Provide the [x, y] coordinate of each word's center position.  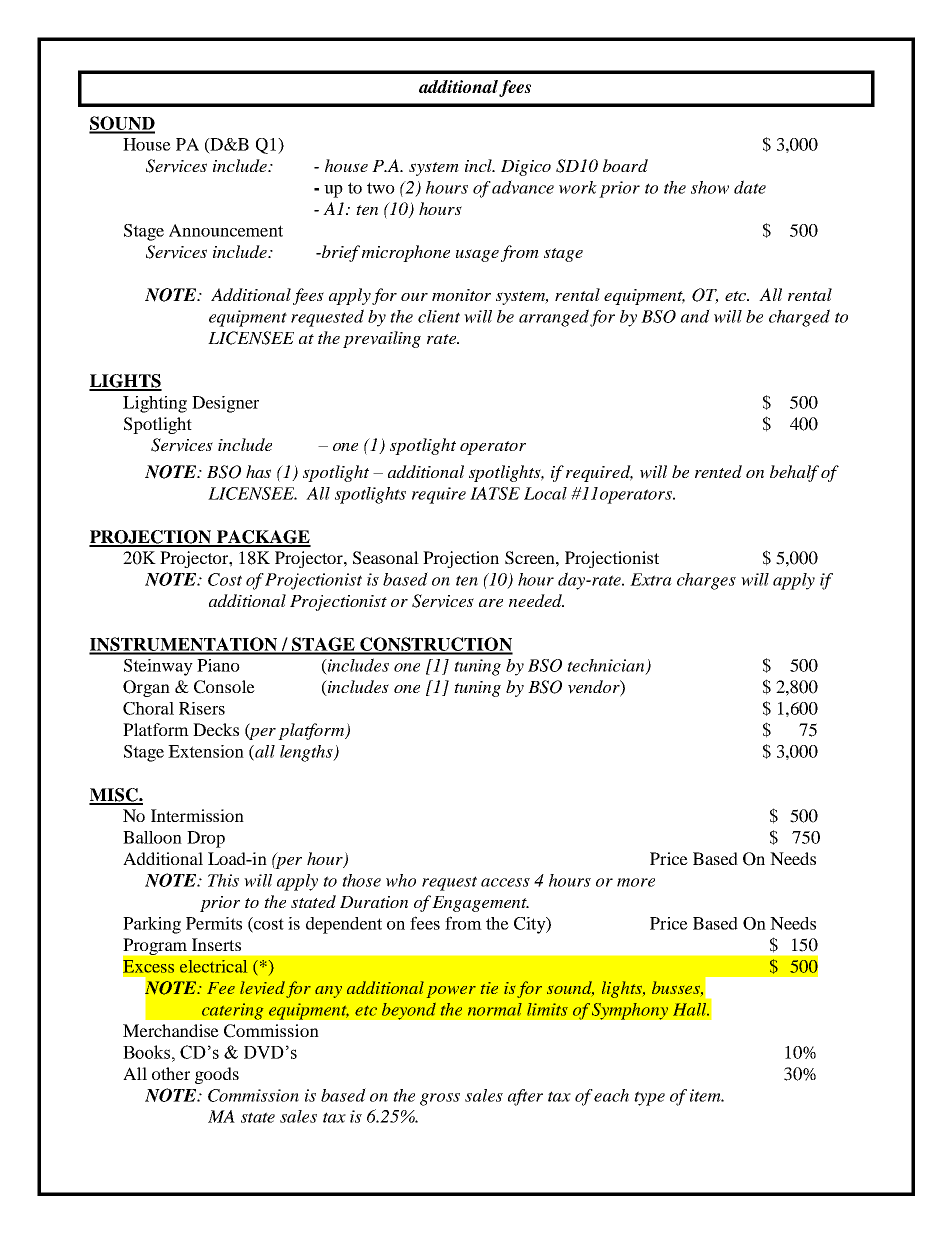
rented [718, 471]
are [491, 603]
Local [545, 493]
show [710, 187]
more [636, 882]
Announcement [226, 230]
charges [706, 581]
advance [523, 187]
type [649, 1098]
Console [224, 687]
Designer [225, 404]
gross [440, 1099]
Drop [206, 839]
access [505, 882]
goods [217, 1075]
